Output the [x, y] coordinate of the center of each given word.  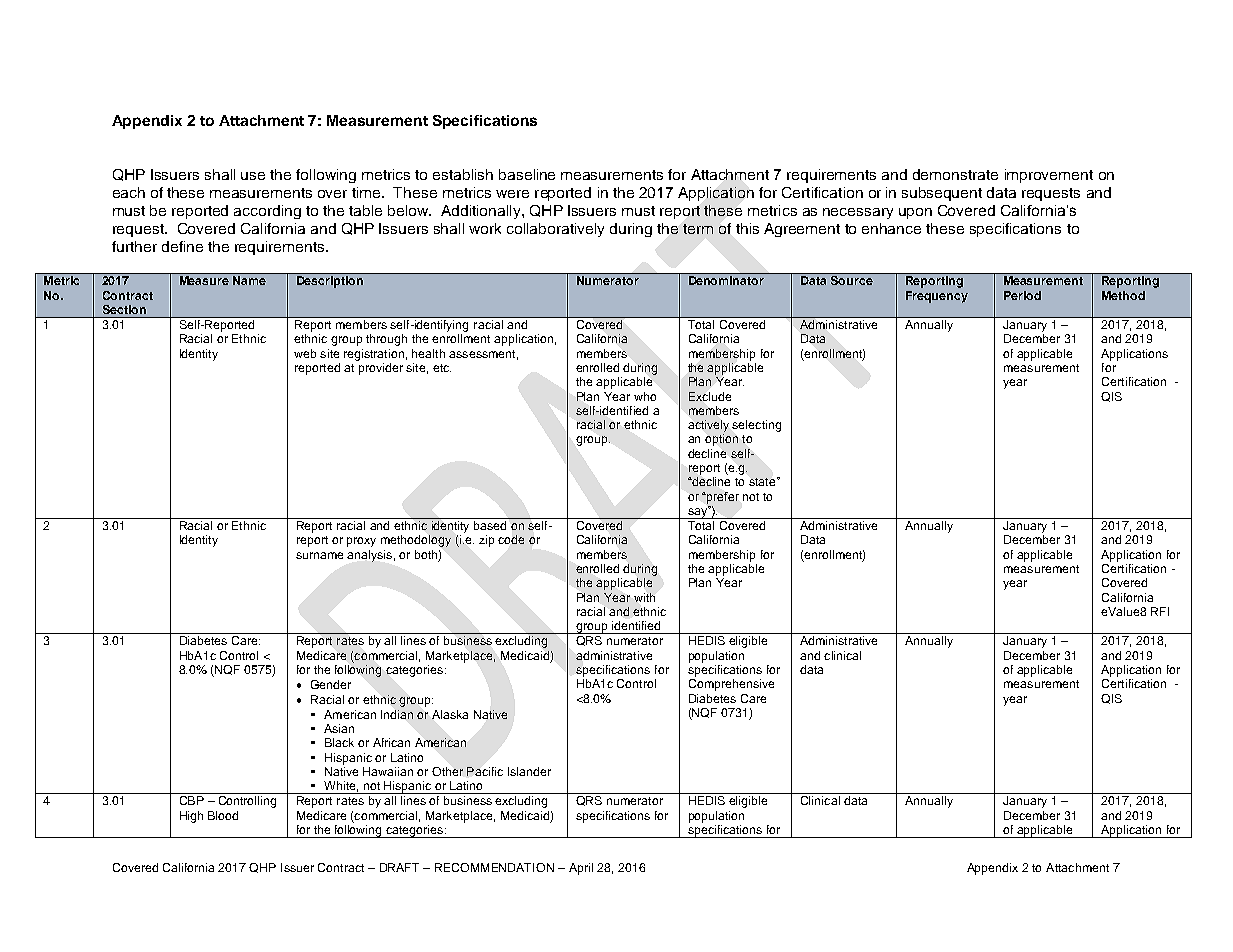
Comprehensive [731, 685]
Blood [223, 815]
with [644, 597]
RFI [1160, 611]
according [267, 212]
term [698, 229]
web [305, 353]
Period [1022, 295]
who [645, 396]
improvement [1049, 176]
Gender [331, 684]
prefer [722, 498]
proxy [361, 542]
